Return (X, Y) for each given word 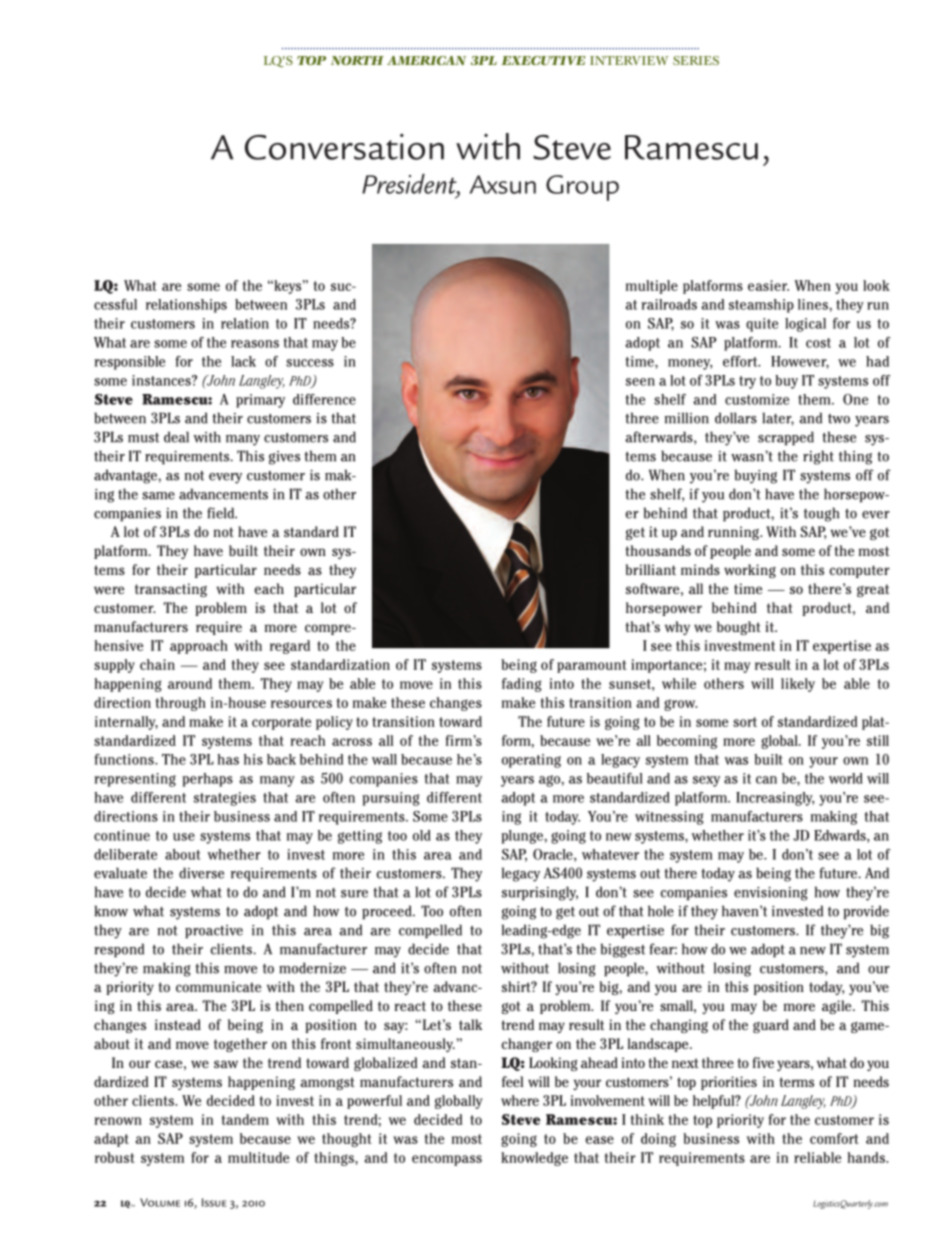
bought (739, 628)
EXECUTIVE (543, 60)
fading (522, 685)
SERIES (696, 60)
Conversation (344, 147)
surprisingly (540, 893)
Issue (214, 1202)
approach (199, 647)
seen (640, 382)
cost (818, 343)
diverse (201, 873)
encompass (447, 1160)
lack (243, 361)
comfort (834, 1138)
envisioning (770, 894)
